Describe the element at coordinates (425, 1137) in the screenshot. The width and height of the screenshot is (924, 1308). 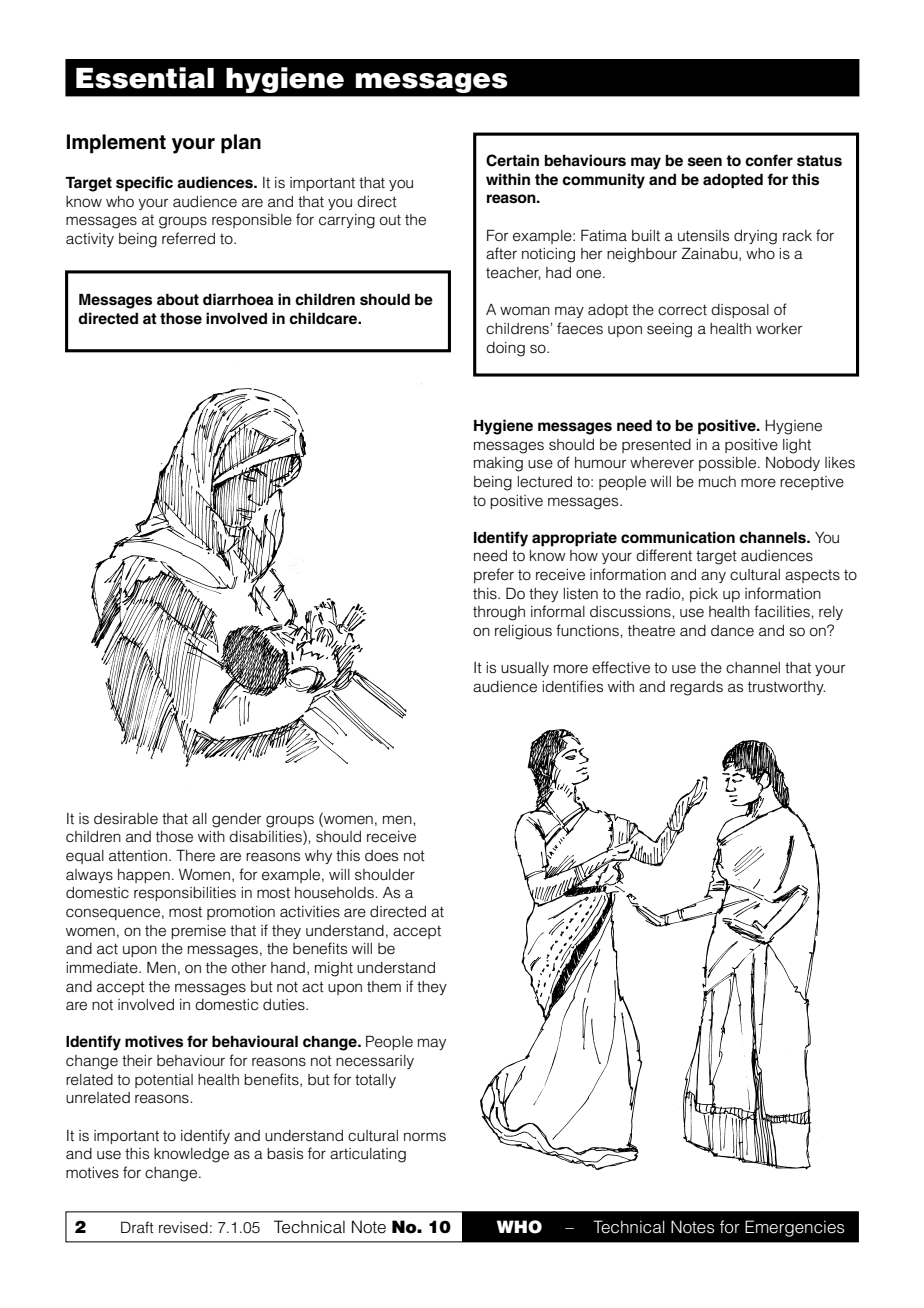
I see `norms` at that location.
